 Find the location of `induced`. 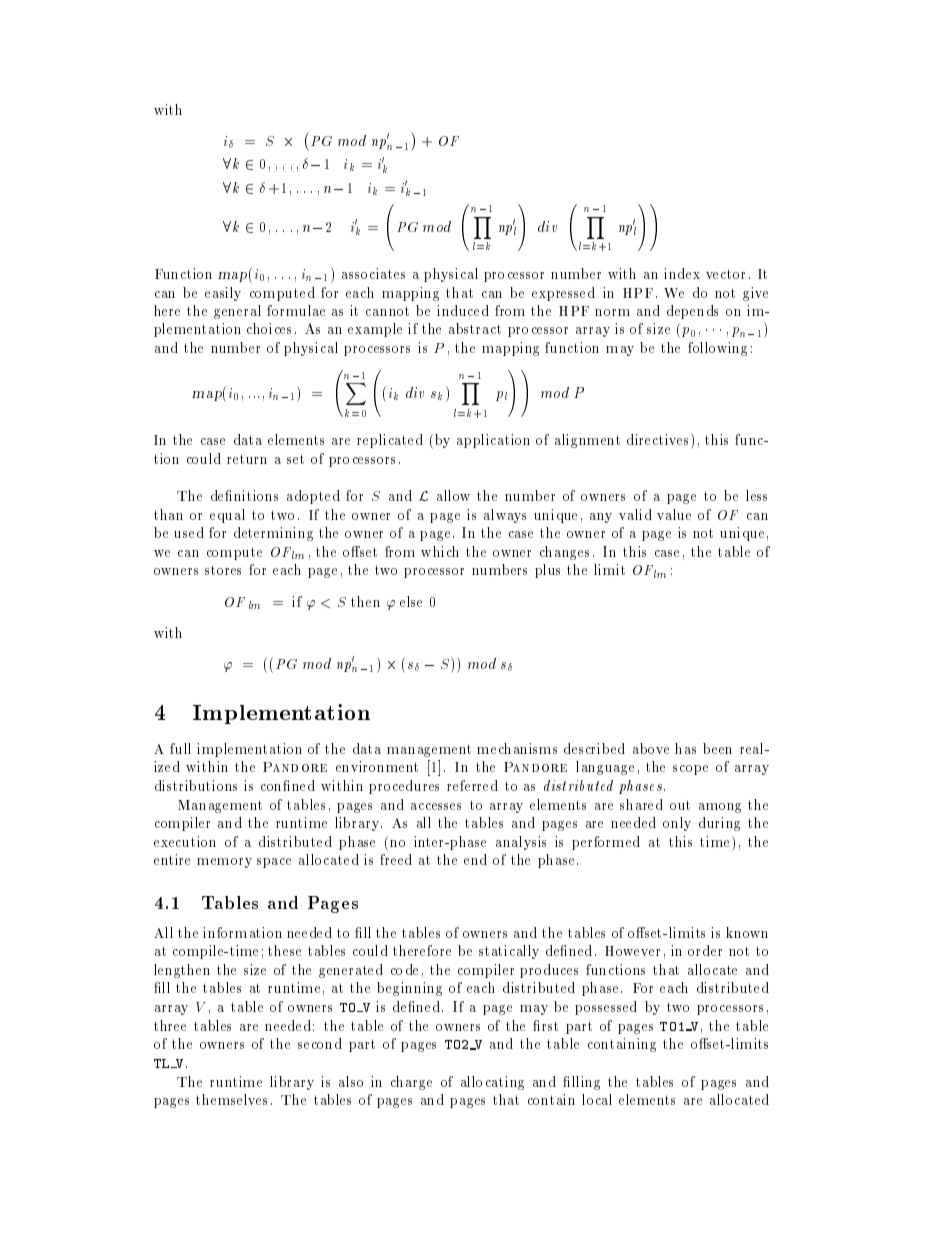

induced is located at coordinates (463, 310).
